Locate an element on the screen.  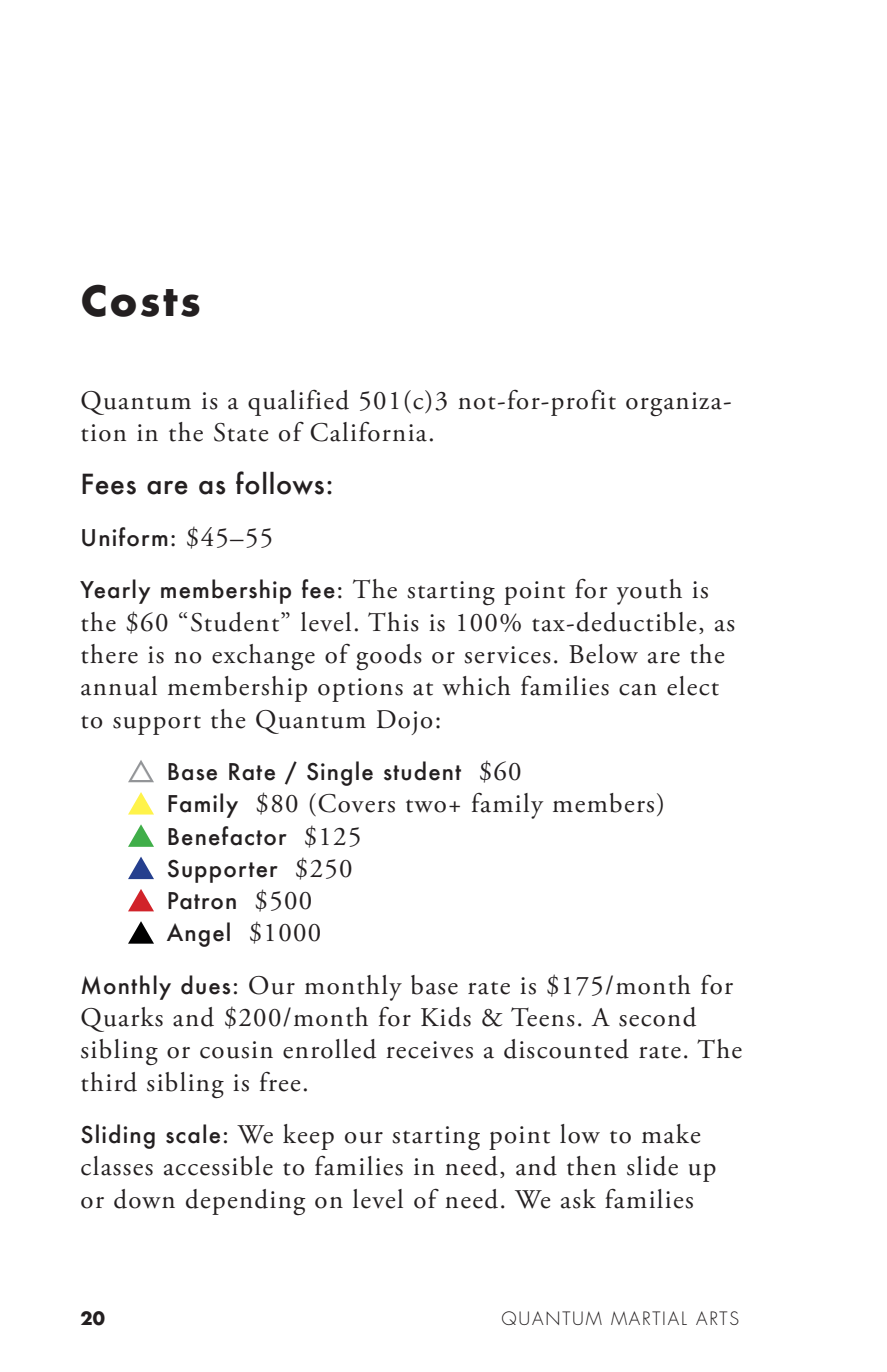
This is located at coordinates (393, 622).
